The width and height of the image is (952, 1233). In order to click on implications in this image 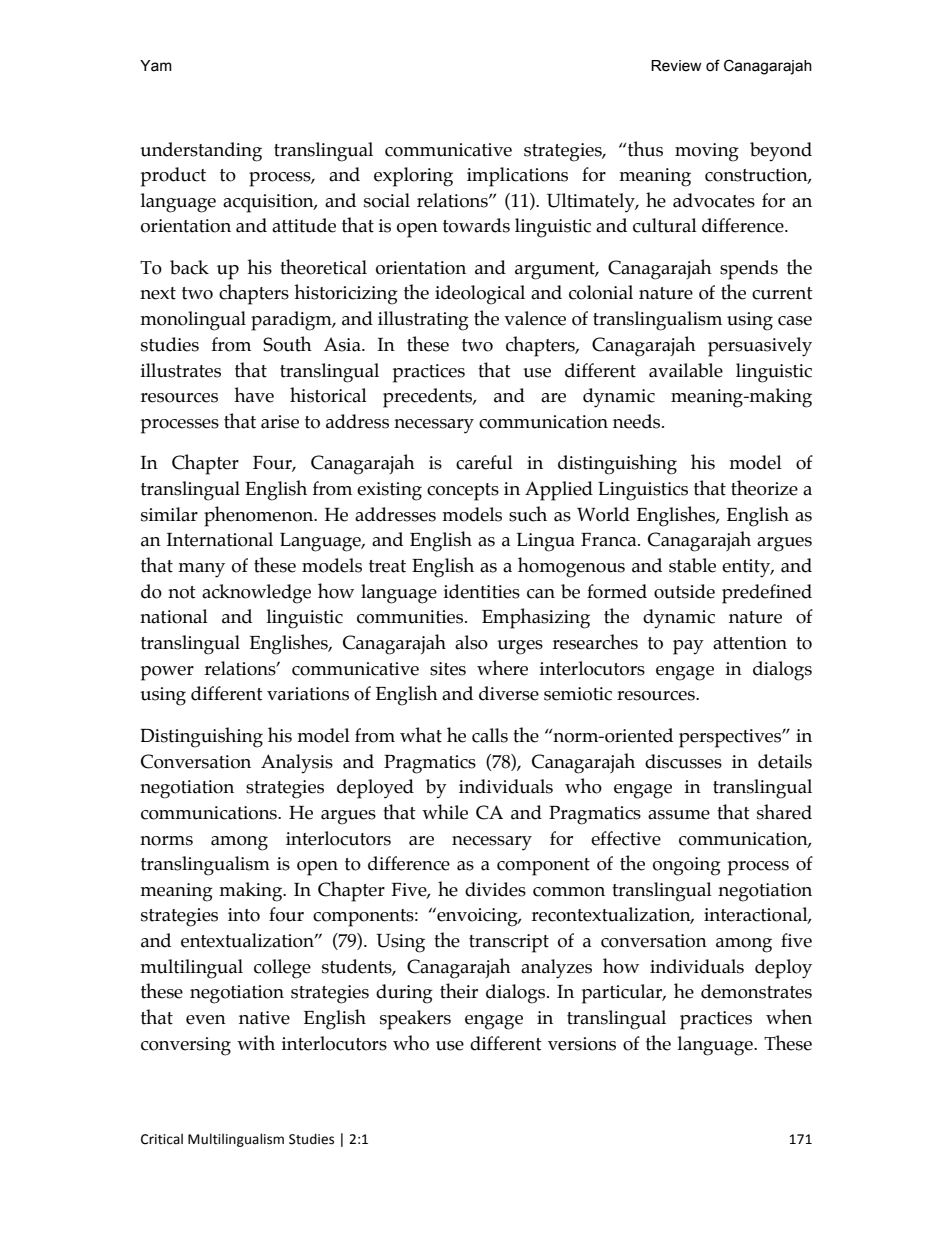, I will do `click(517, 177)`.
